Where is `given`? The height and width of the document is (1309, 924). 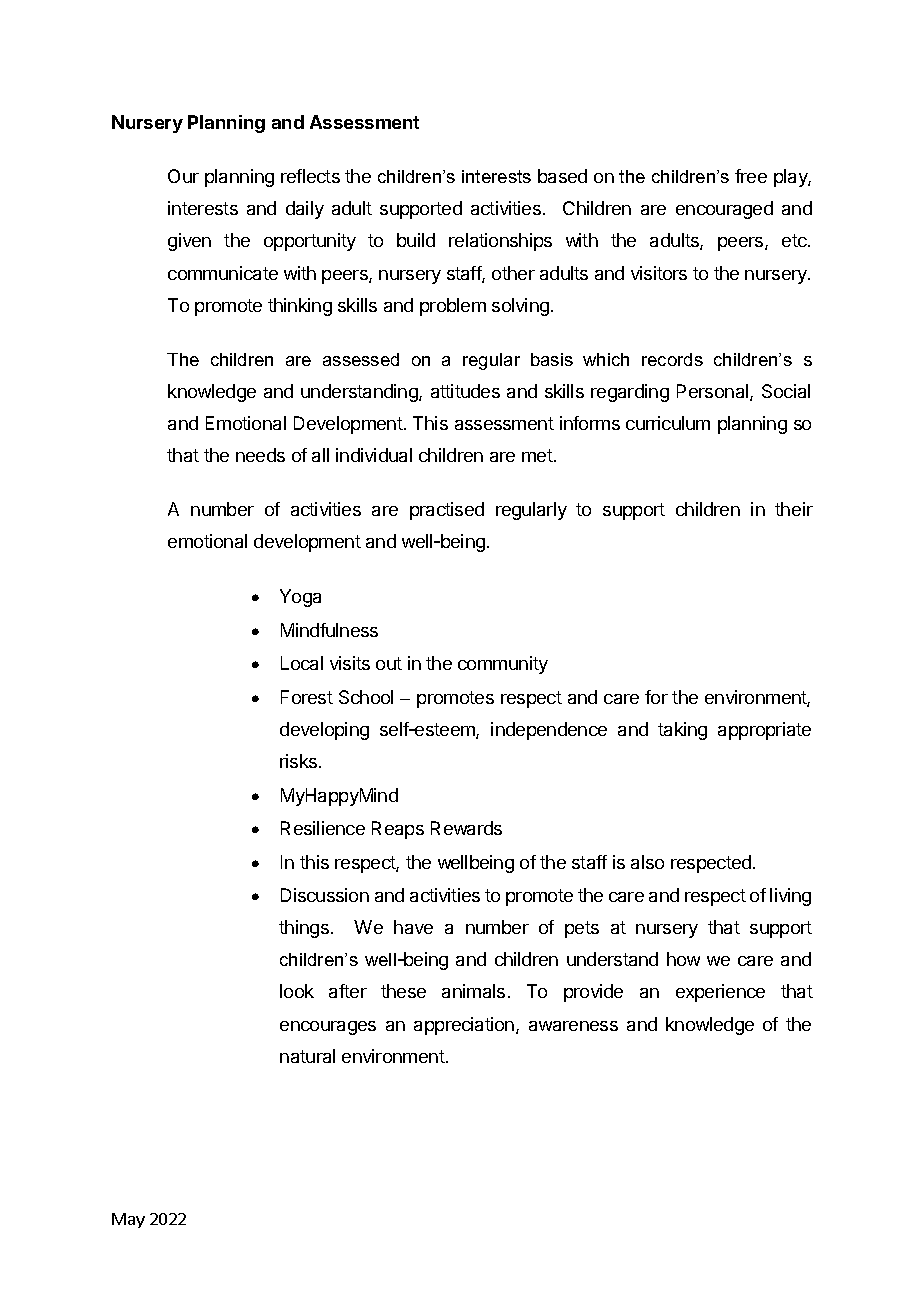
given is located at coordinates (189, 242).
